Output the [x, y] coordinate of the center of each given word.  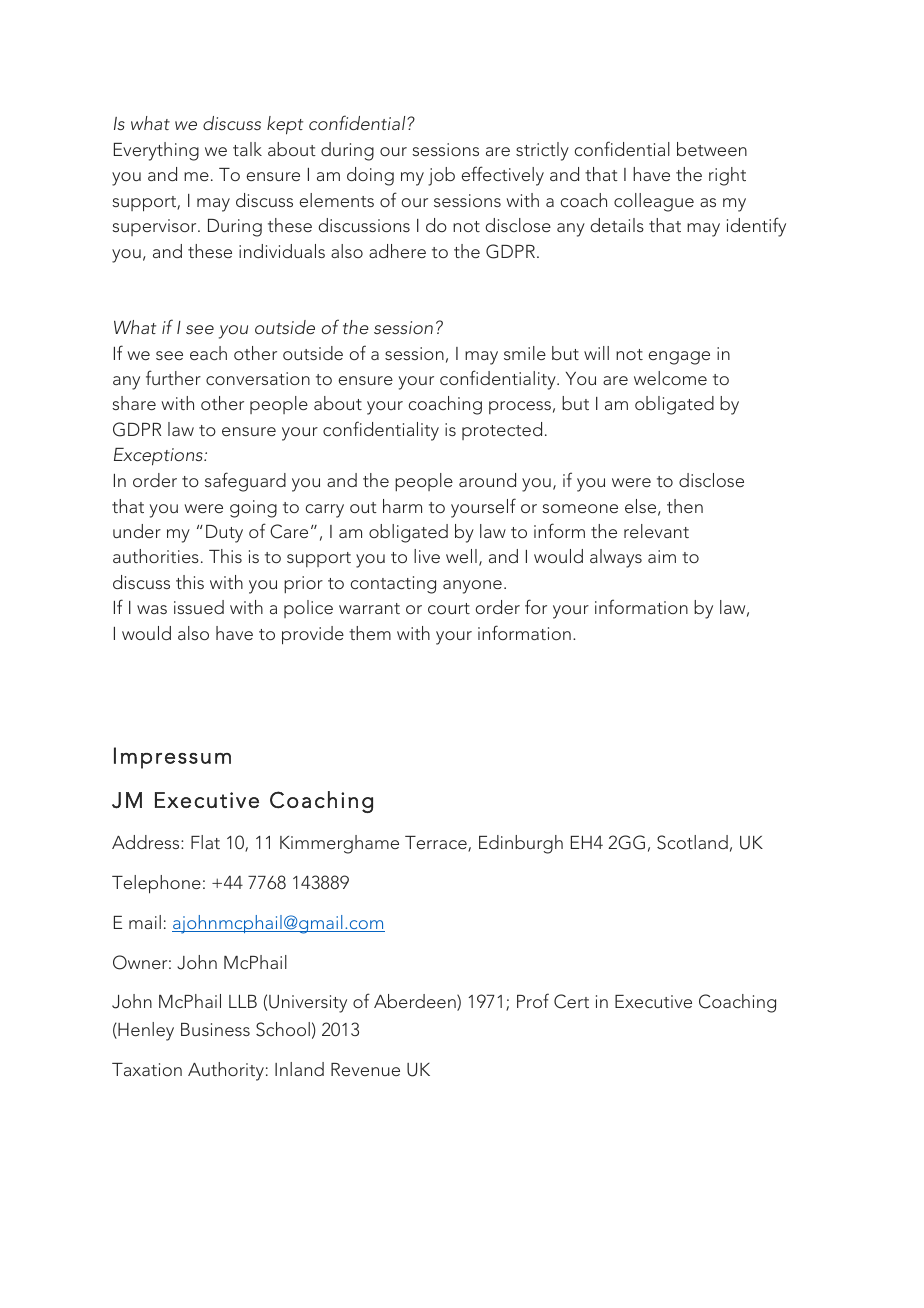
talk [247, 149]
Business [215, 1029]
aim [662, 556]
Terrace [437, 844]
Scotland [692, 842]
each [208, 353]
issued [199, 607]
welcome [670, 378]
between [712, 149]
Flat [205, 842]
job [441, 176]
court [449, 608]
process [520, 407]
